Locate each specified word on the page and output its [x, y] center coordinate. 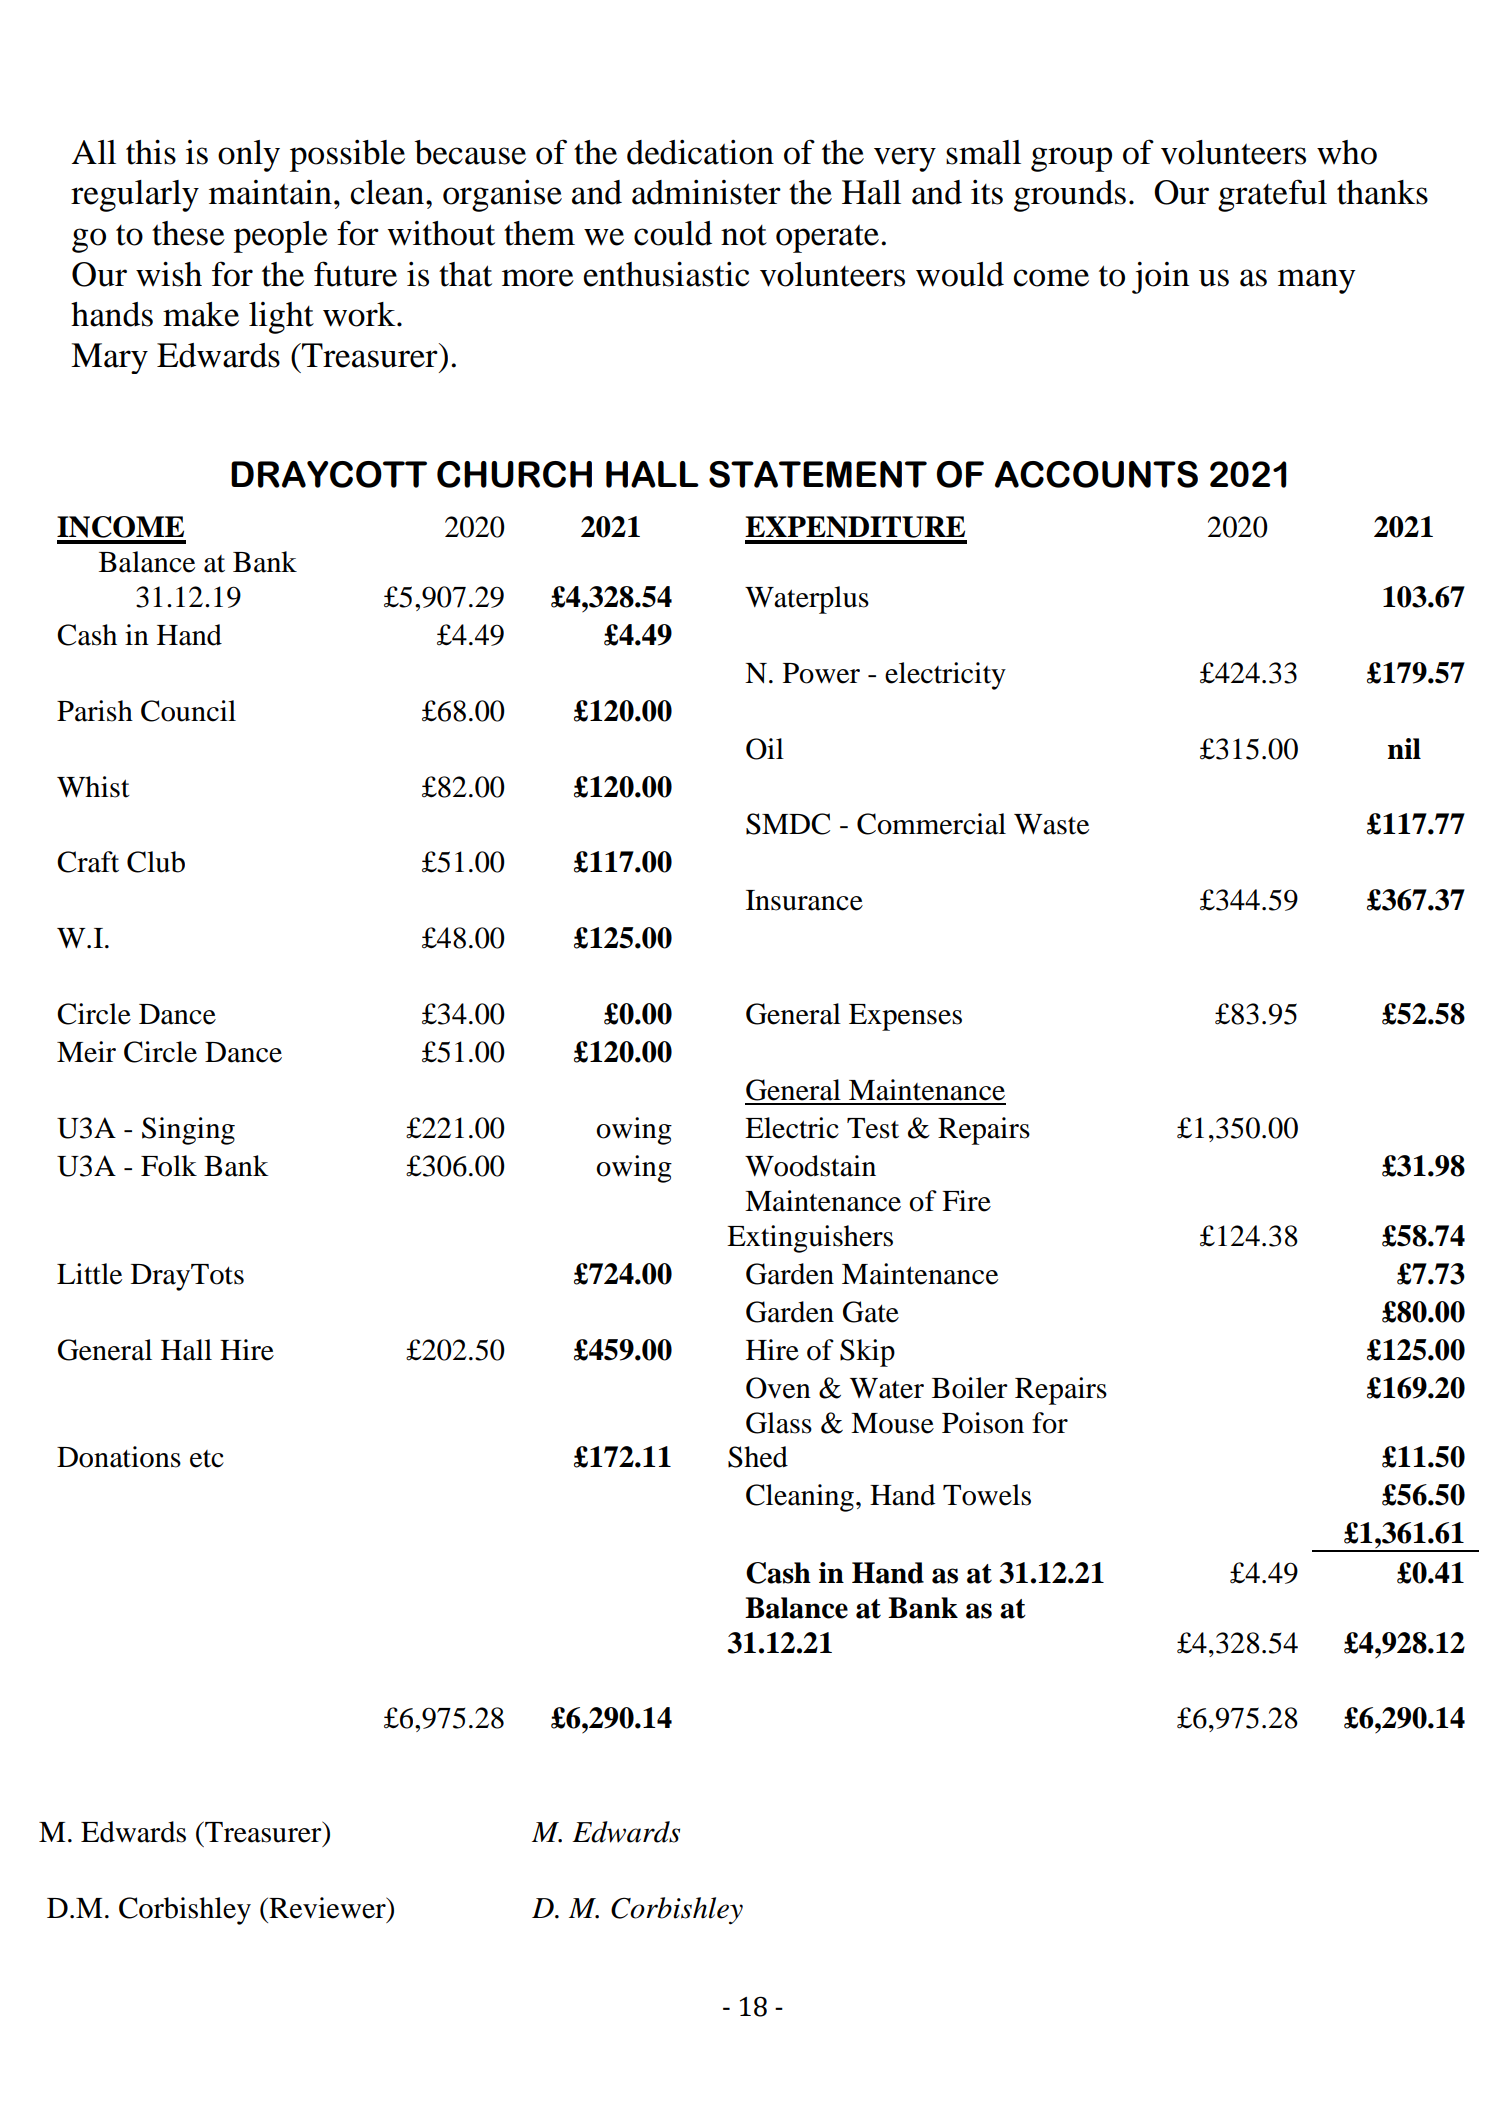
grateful [1272, 195]
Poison [983, 1423]
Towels [987, 1495]
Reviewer [327, 1908]
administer [706, 192]
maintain [270, 192]
